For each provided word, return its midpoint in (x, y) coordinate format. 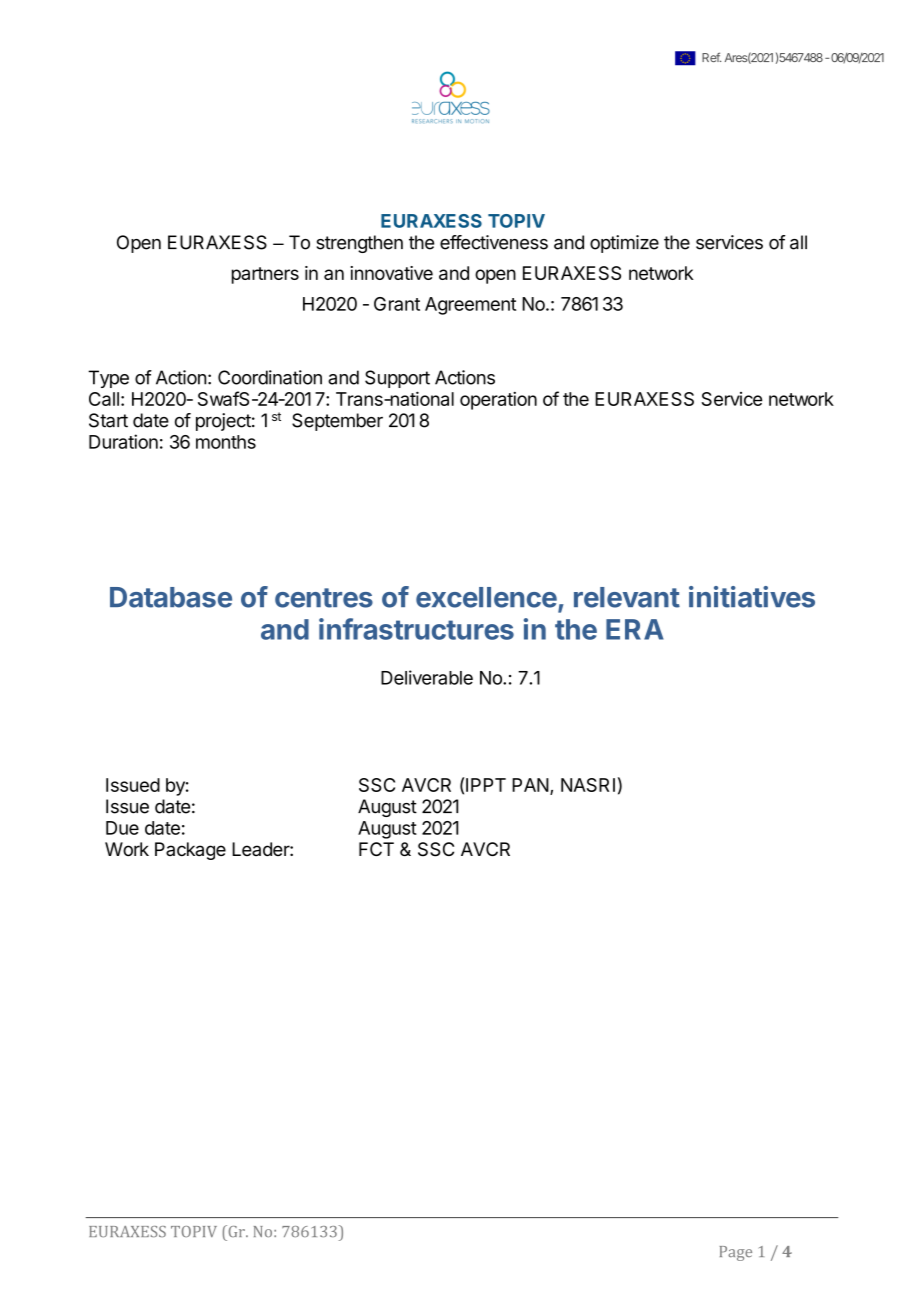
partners (265, 275)
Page (736, 1253)
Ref (711, 57)
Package (190, 851)
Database (171, 597)
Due (122, 828)
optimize (624, 244)
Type (108, 379)
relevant (627, 597)
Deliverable (427, 677)
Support (397, 379)
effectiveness (494, 242)
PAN (530, 785)
